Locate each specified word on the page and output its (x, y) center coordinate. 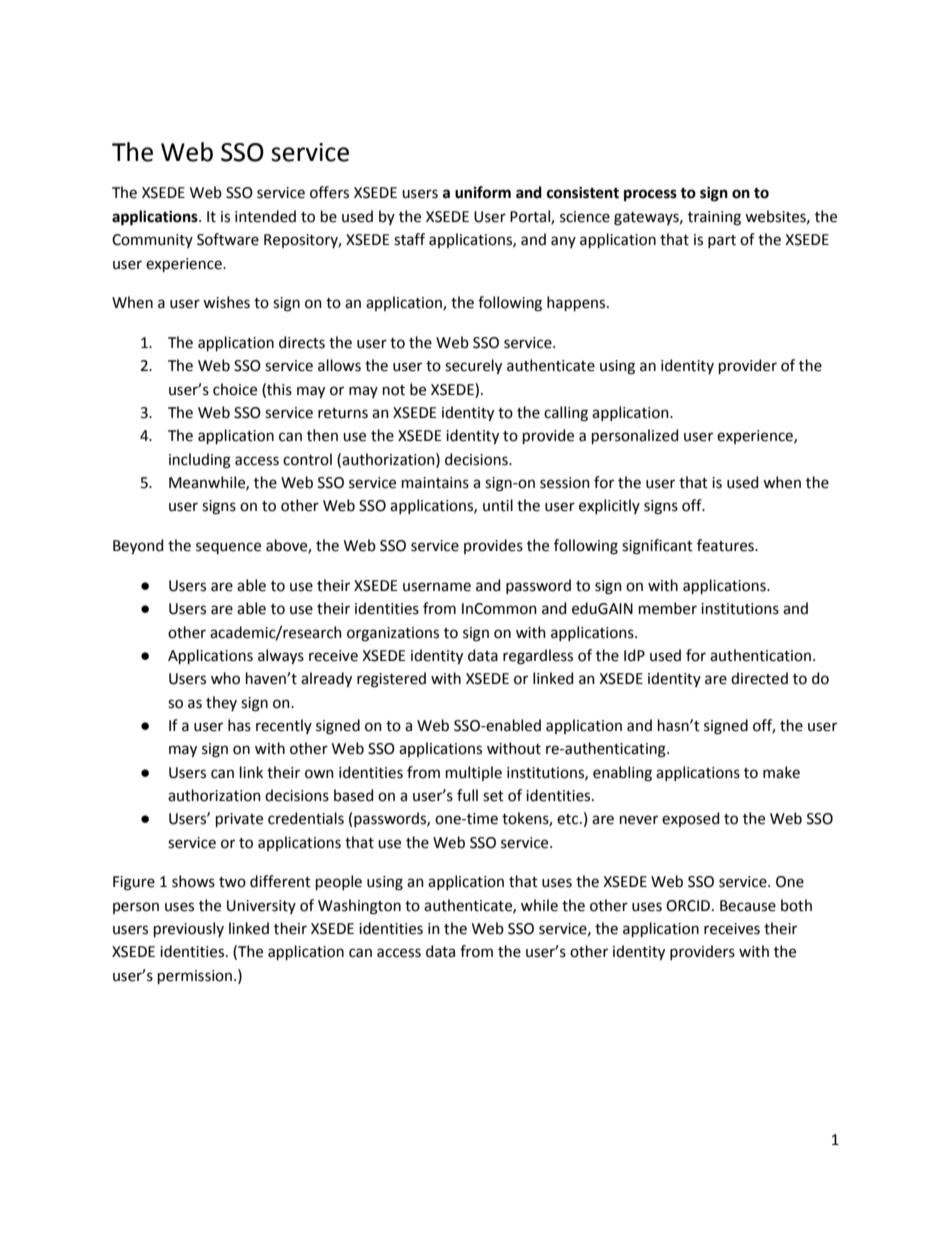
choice (235, 389)
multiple (474, 773)
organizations (393, 634)
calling (566, 414)
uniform (483, 192)
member (668, 608)
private (239, 820)
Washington (359, 907)
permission (196, 977)
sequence (228, 548)
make (781, 772)
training (714, 218)
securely (473, 366)
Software (228, 239)
